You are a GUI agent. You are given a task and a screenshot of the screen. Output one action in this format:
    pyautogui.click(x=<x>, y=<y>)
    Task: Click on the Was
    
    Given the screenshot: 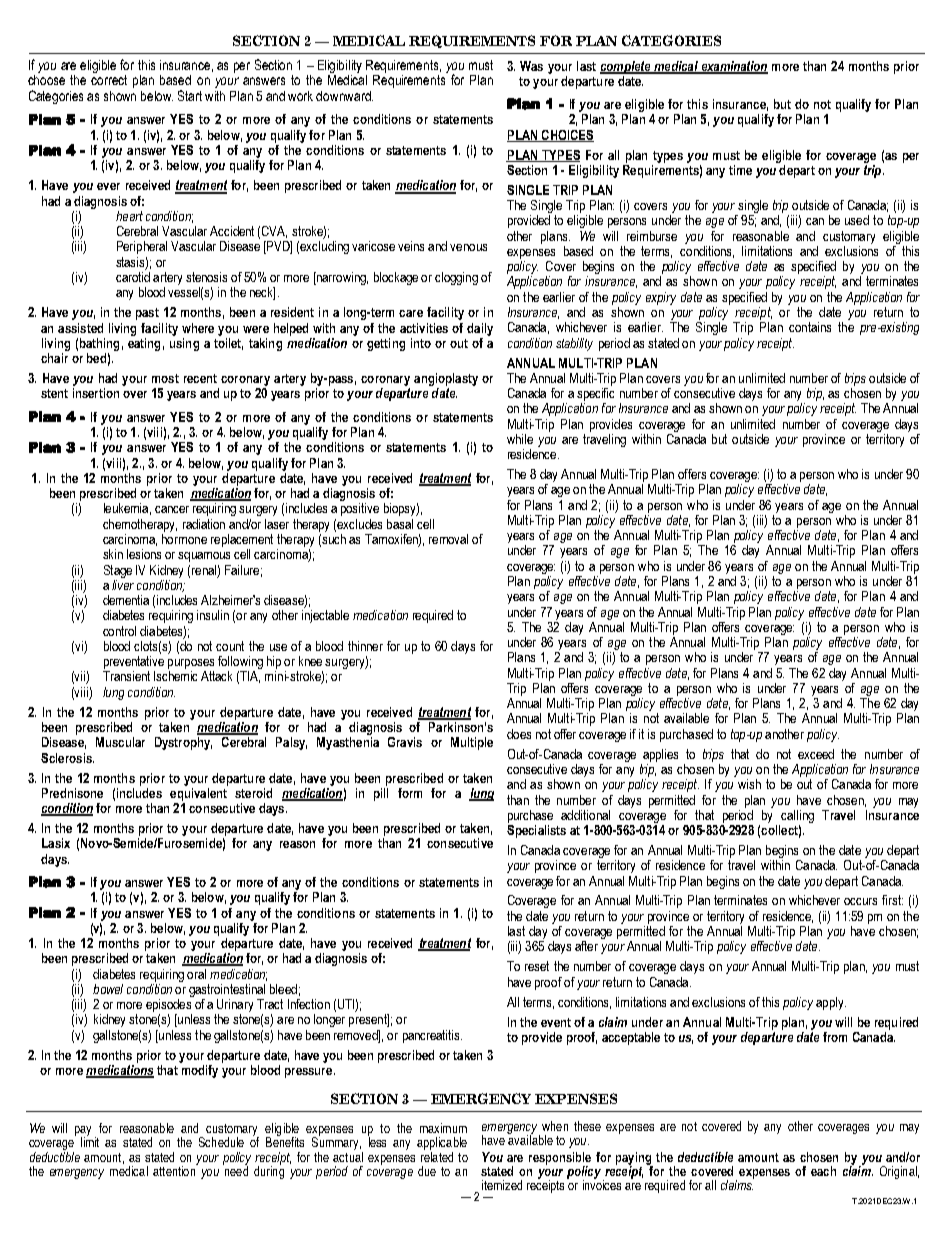 What is the action you would take?
    pyautogui.click(x=531, y=66)
